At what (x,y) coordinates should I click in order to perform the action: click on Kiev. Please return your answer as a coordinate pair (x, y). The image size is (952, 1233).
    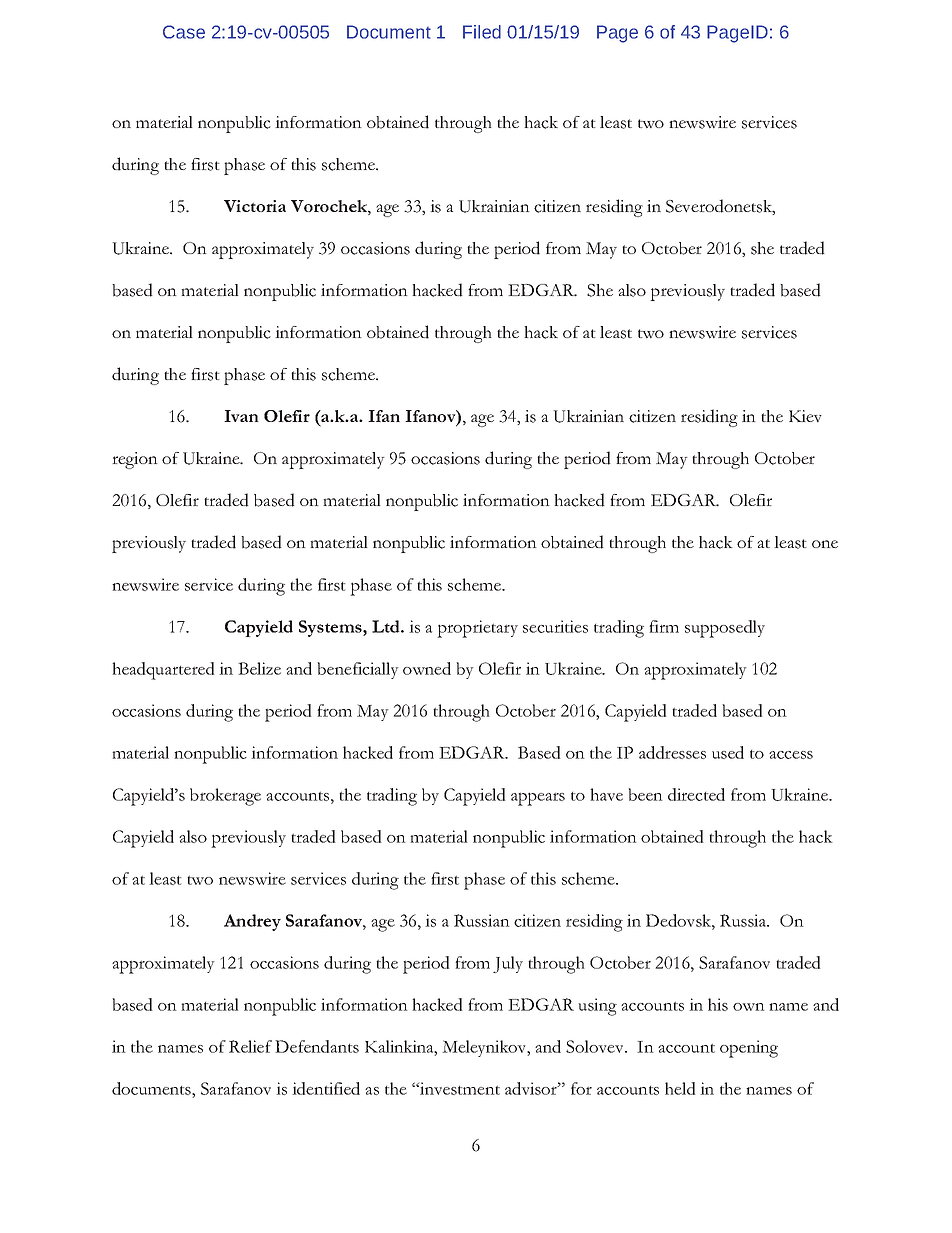
    Looking at the image, I should click on (805, 416).
